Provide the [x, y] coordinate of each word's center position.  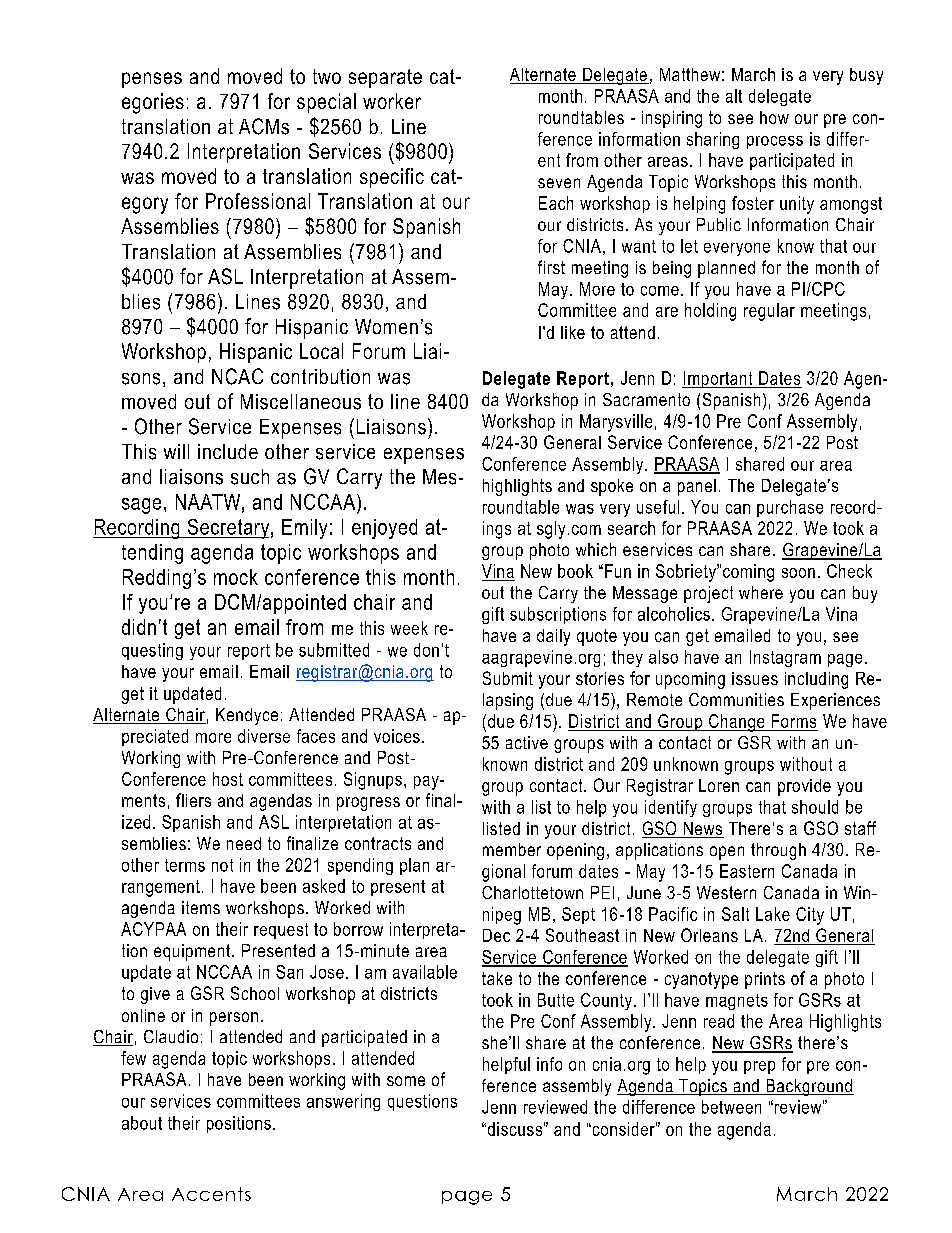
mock [236, 577]
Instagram [785, 658]
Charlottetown [532, 892]
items [201, 907]
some [406, 1081]
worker [392, 101]
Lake [773, 914]
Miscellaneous [301, 402]
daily [553, 637]
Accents [211, 1194]
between [731, 1107]
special [326, 103]
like [573, 332]
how [774, 117]
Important [718, 379]
